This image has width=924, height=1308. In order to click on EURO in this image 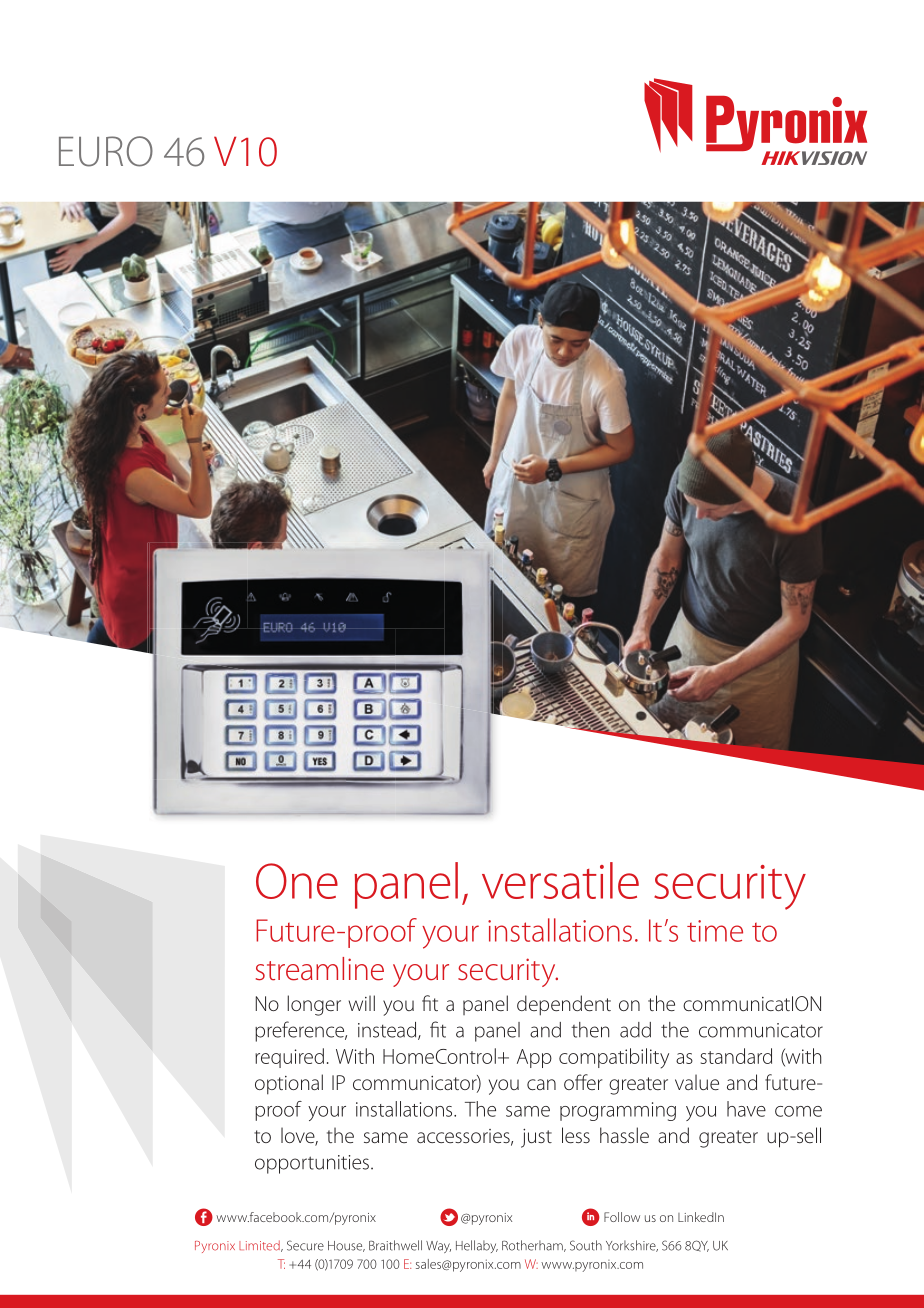, I will do `click(106, 151)`.
